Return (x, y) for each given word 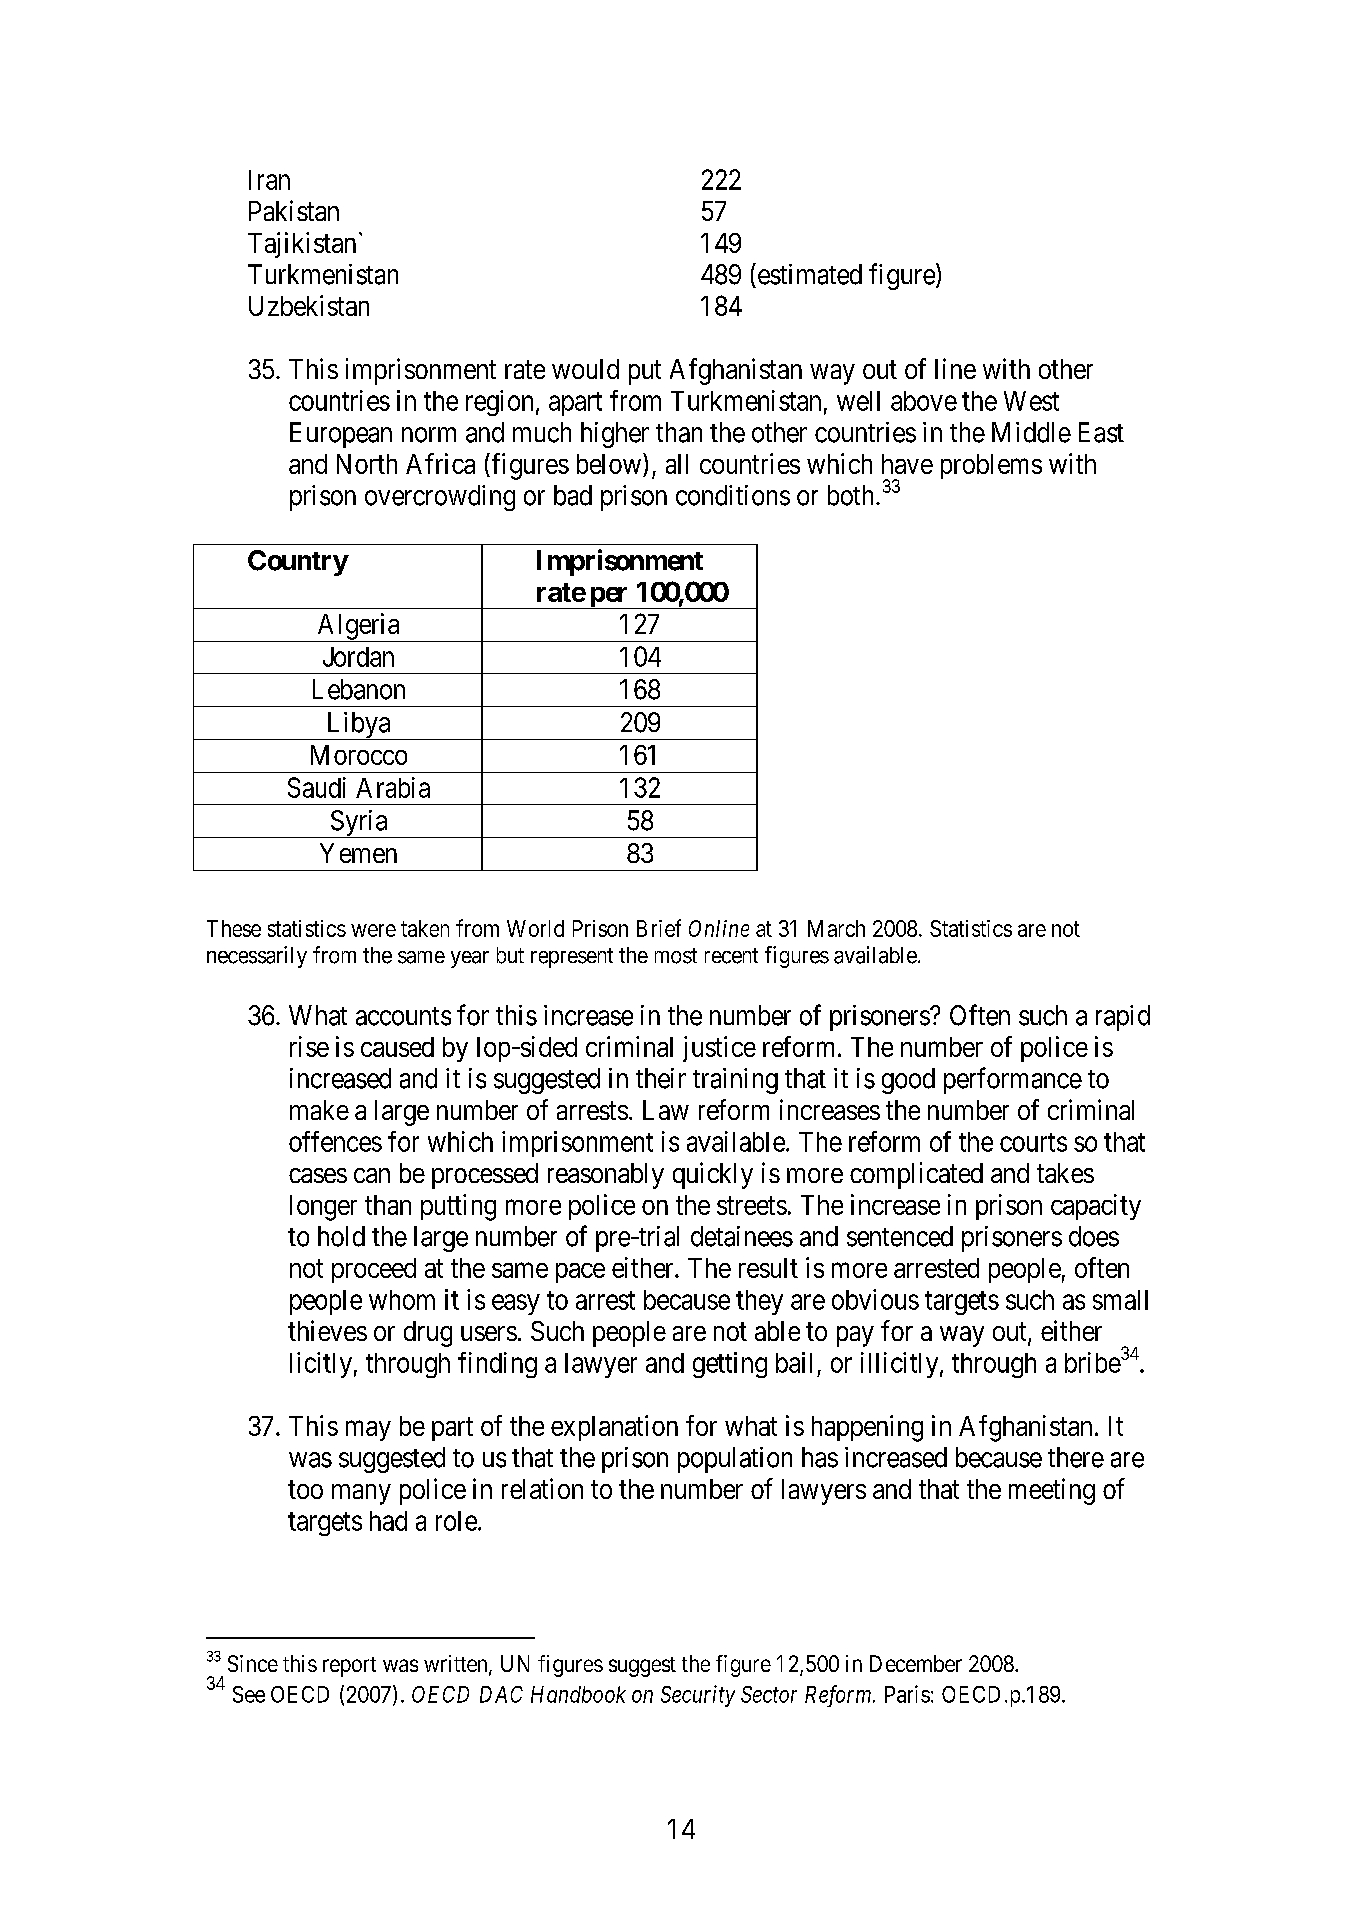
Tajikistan (302, 245)
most (676, 956)
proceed (374, 1270)
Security (698, 1696)
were (373, 930)
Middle (1031, 432)
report (349, 1667)
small (1120, 1300)
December (916, 1663)
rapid (1123, 1018)
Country (298, 563)
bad (573, 495)
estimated (808, 274)
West (1031, 401)
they (759, 1302)
